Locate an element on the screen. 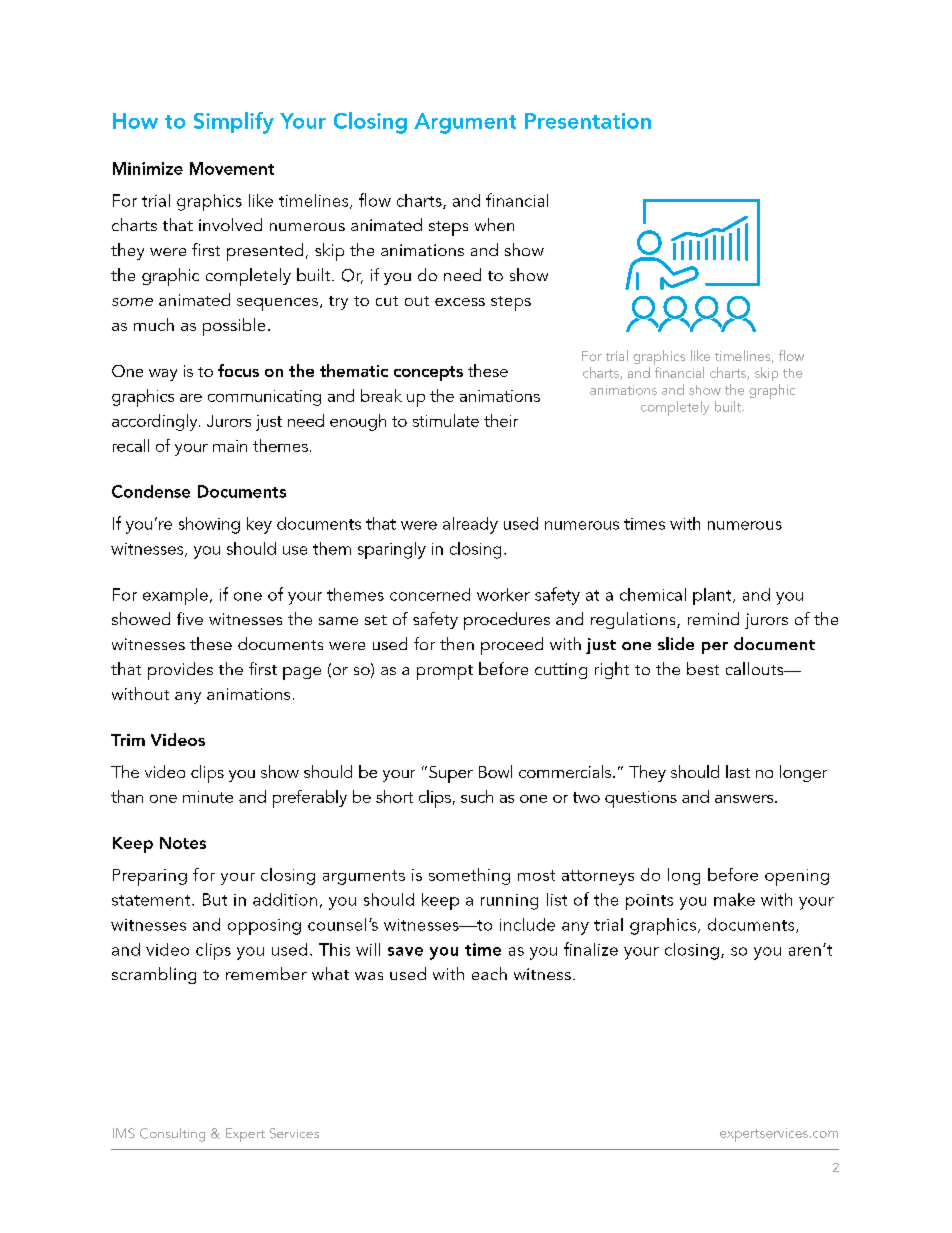 Image resolution: width=952 pixels, height=1233 pixels. five is located at coordinates (190, 618).
